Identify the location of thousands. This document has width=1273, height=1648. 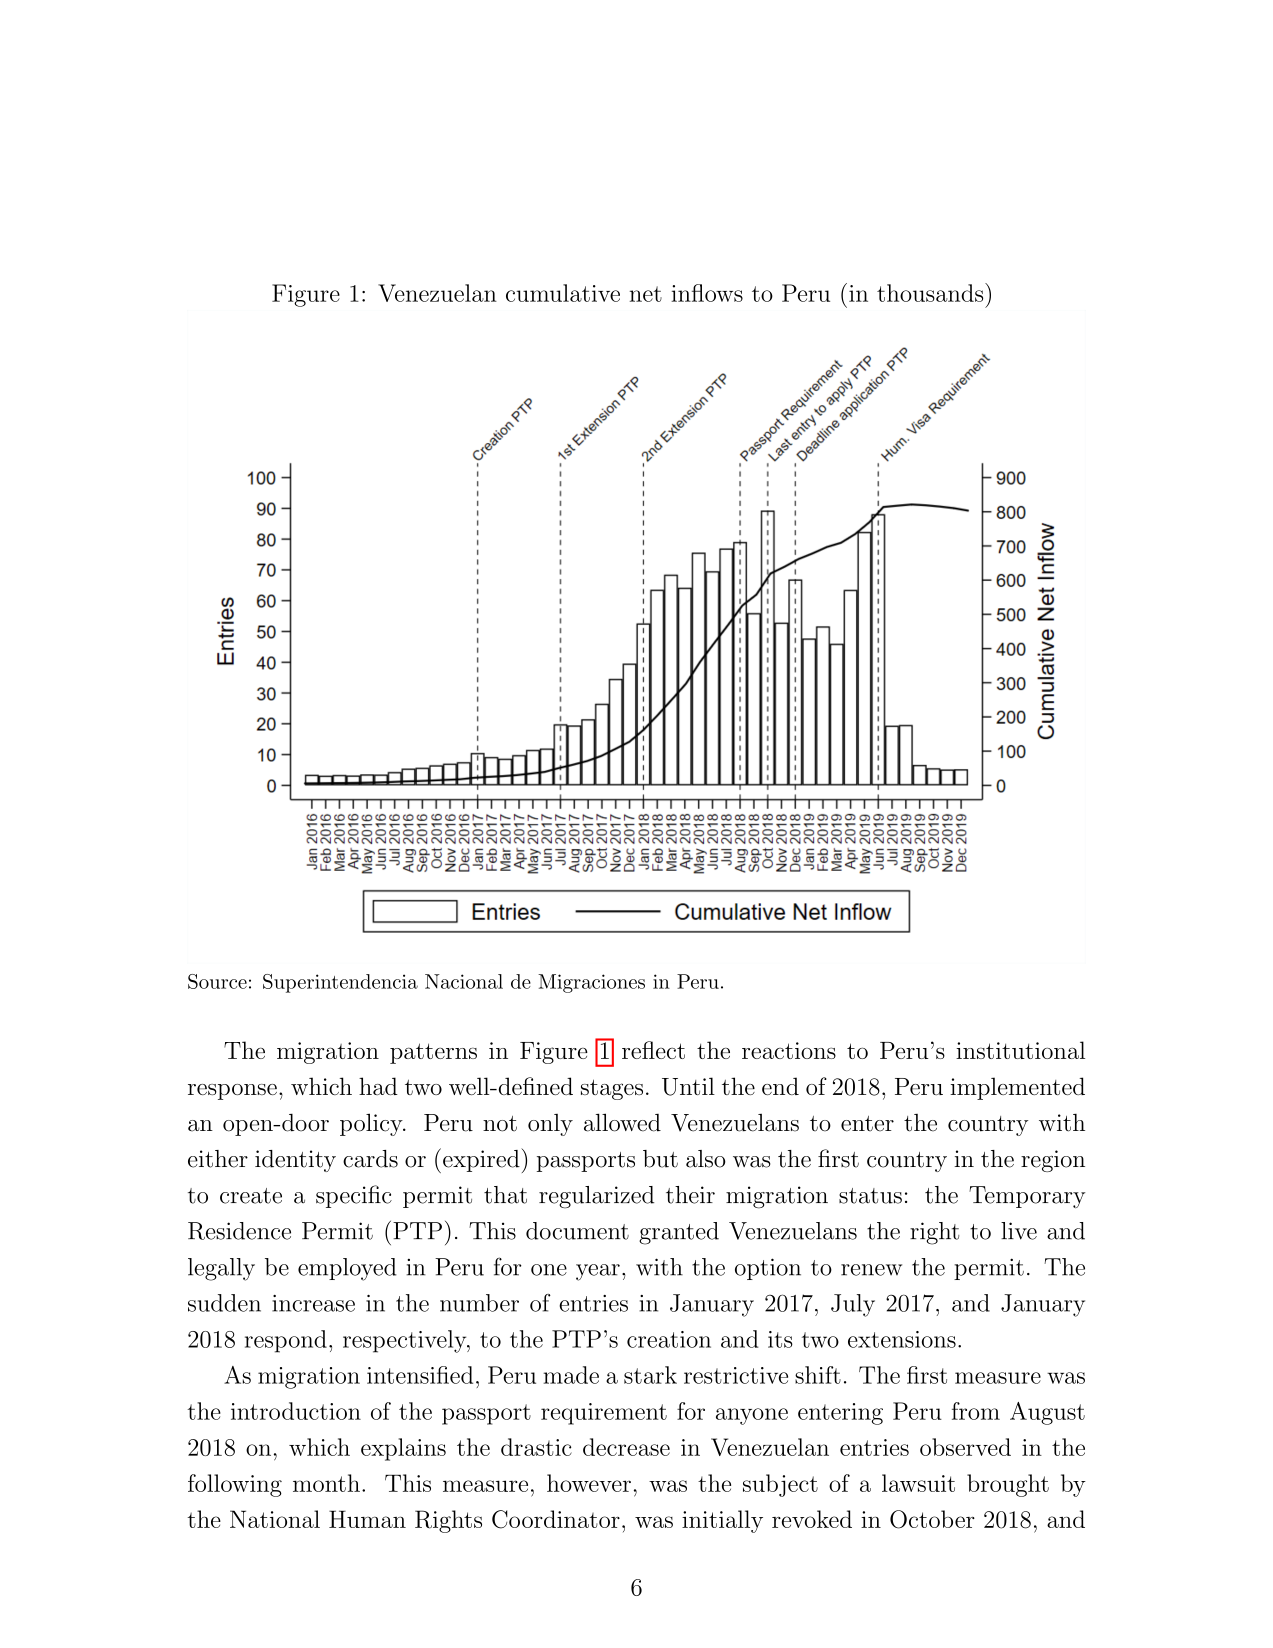
(930, 293).
